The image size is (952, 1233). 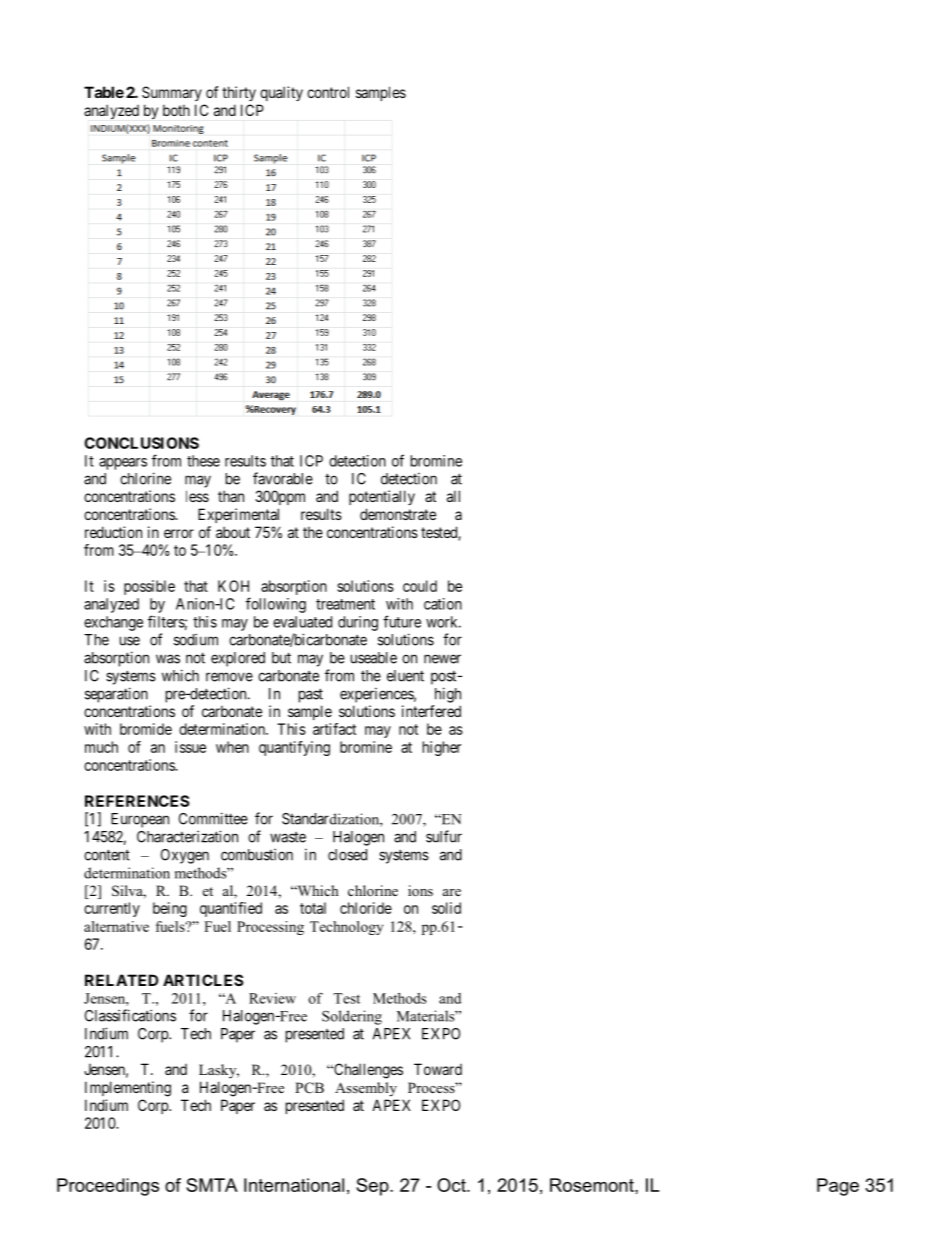 What do you see at coordinates (281, 93) in the page?
I see `quality` at bounding box center [281, 93].
